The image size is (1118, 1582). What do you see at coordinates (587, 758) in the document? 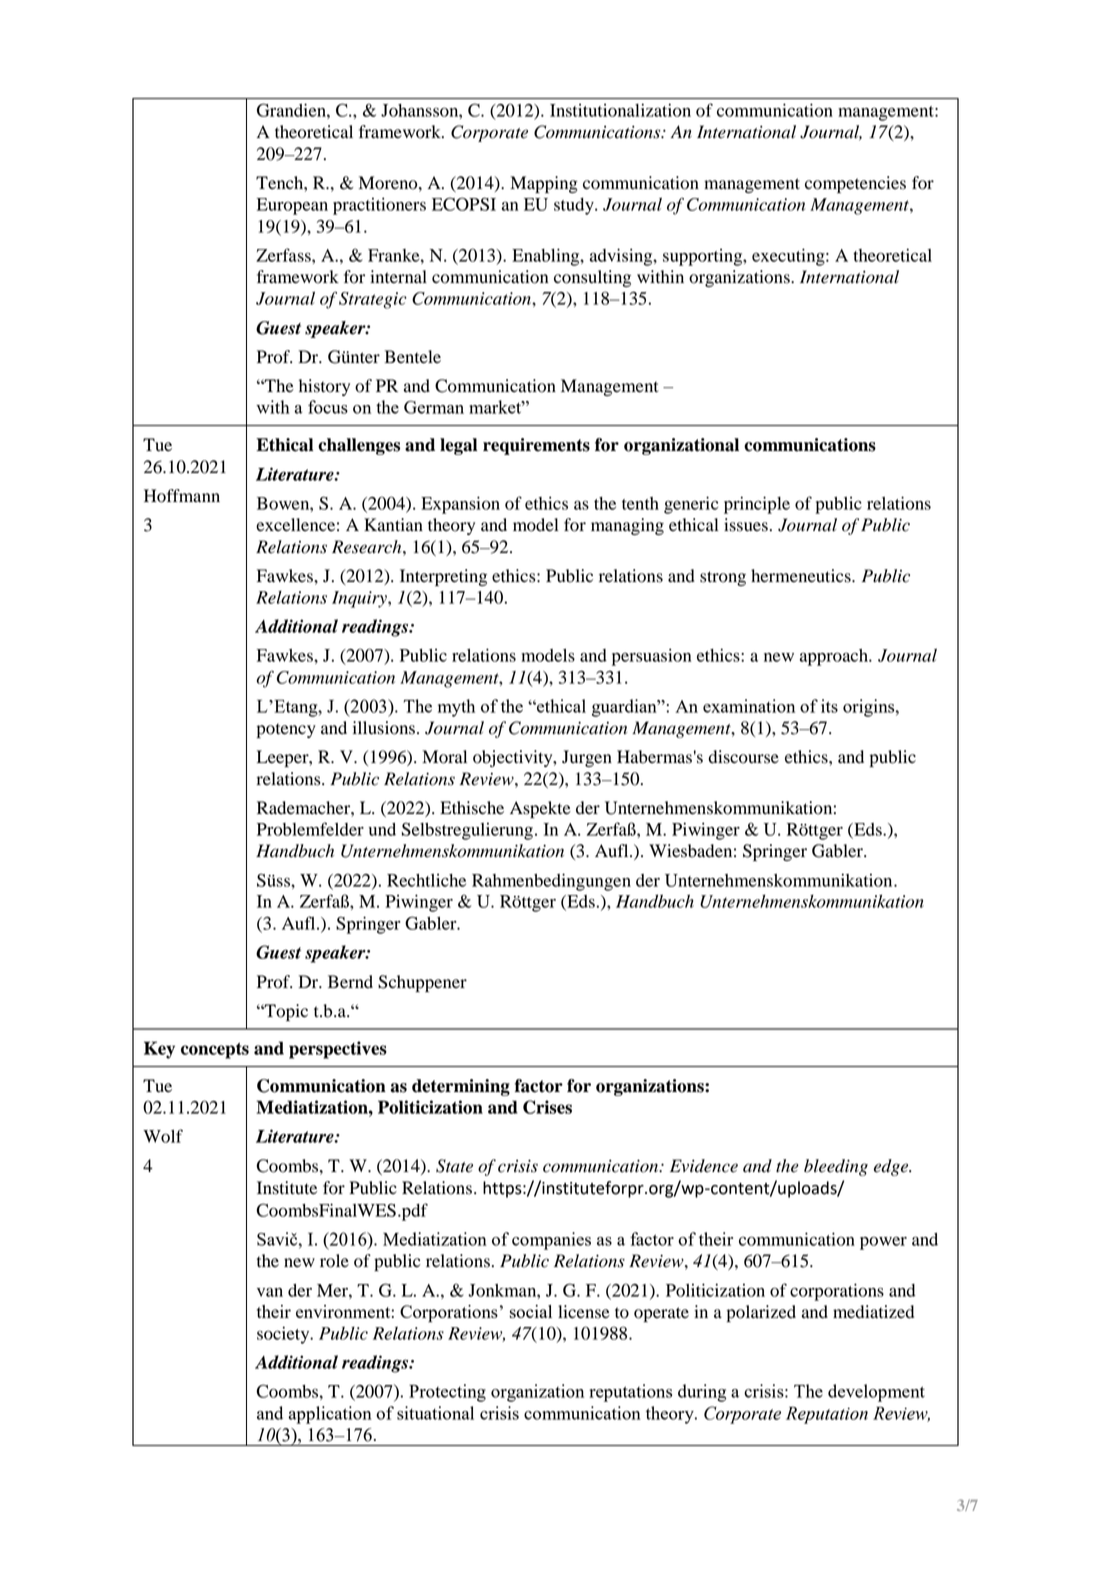
I see `Jurgen` at bounding box center [587, 758].
